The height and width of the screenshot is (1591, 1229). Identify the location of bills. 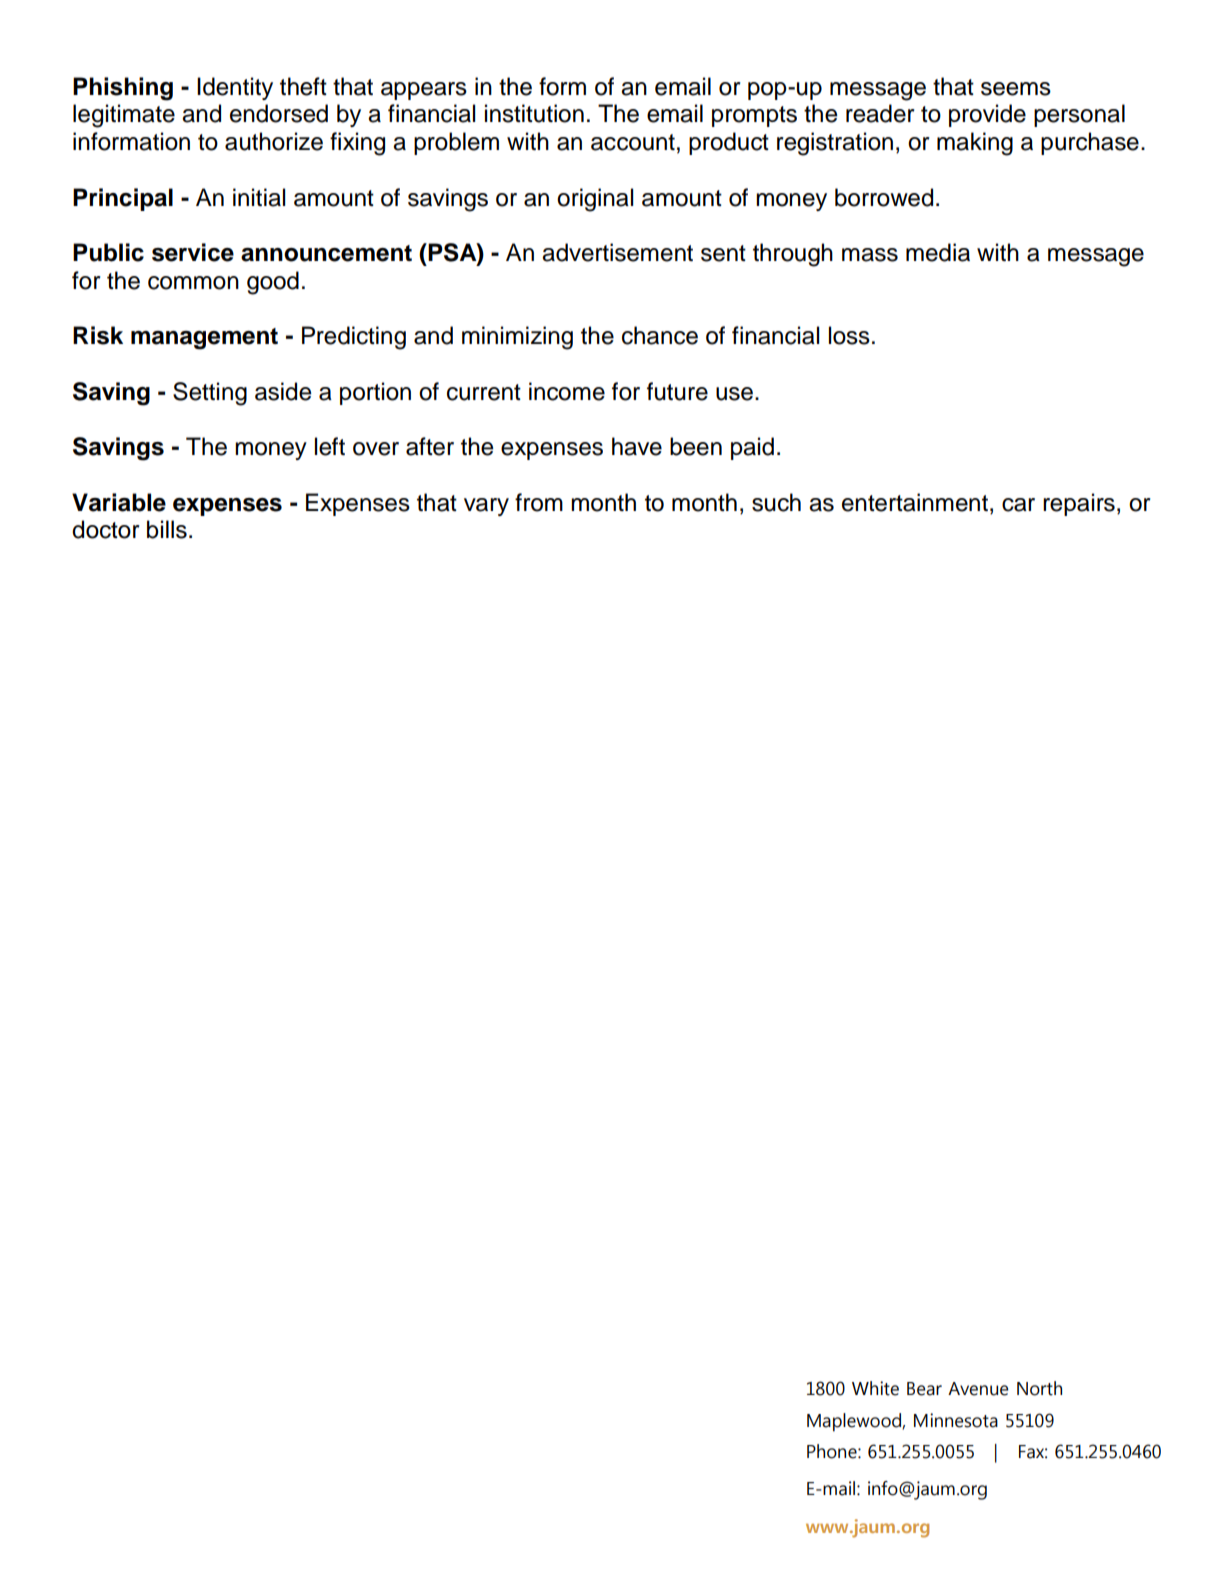
(167, 529).
